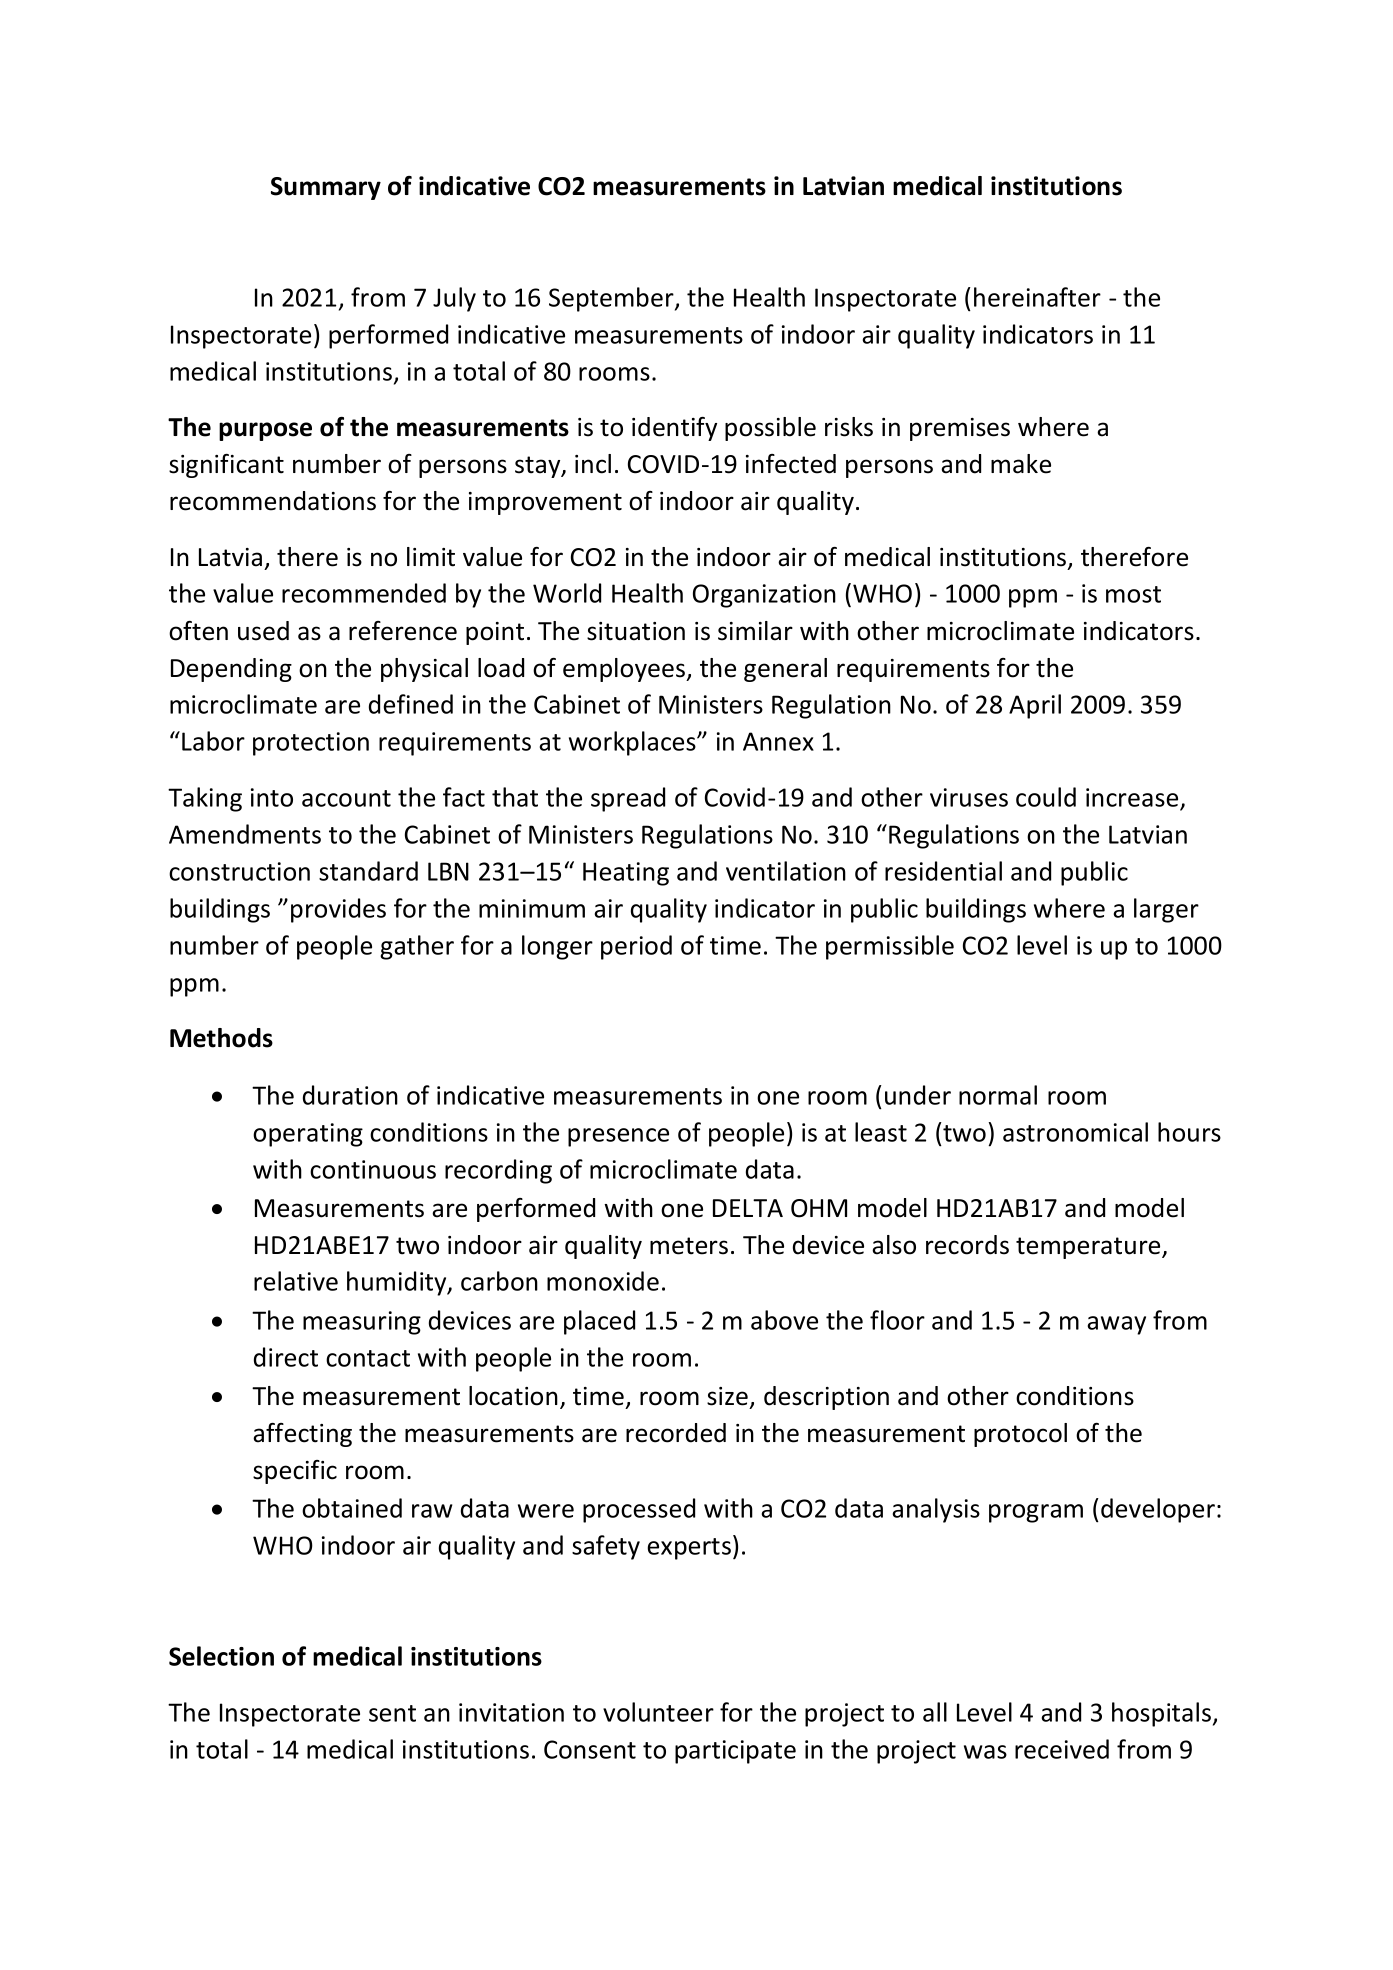  Describe the element at coordinates (1035, 706) in the screenshot. I see `April` at that location.
